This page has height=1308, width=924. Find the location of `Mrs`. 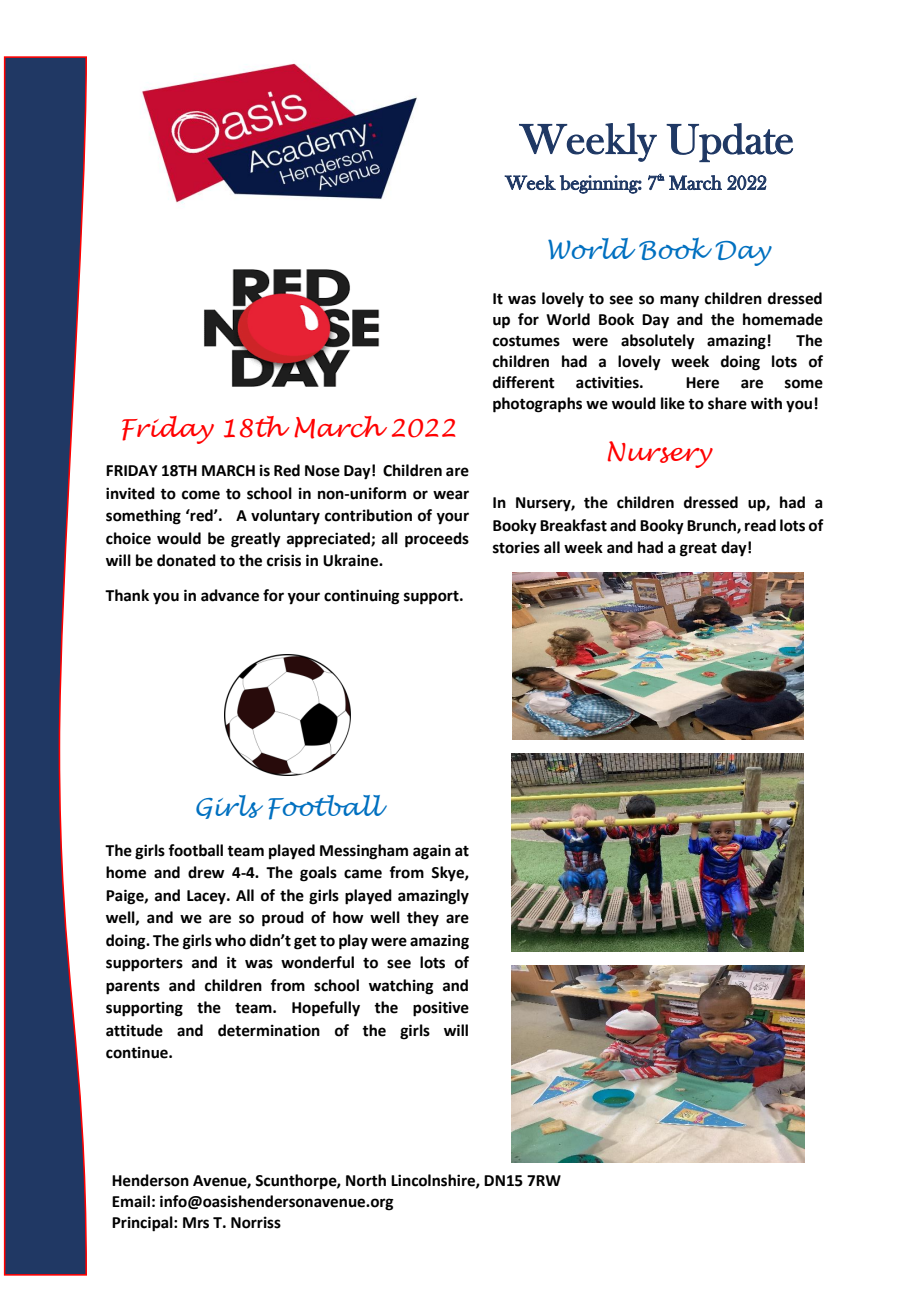

Mrs is located at coordinates (196, 1223).
